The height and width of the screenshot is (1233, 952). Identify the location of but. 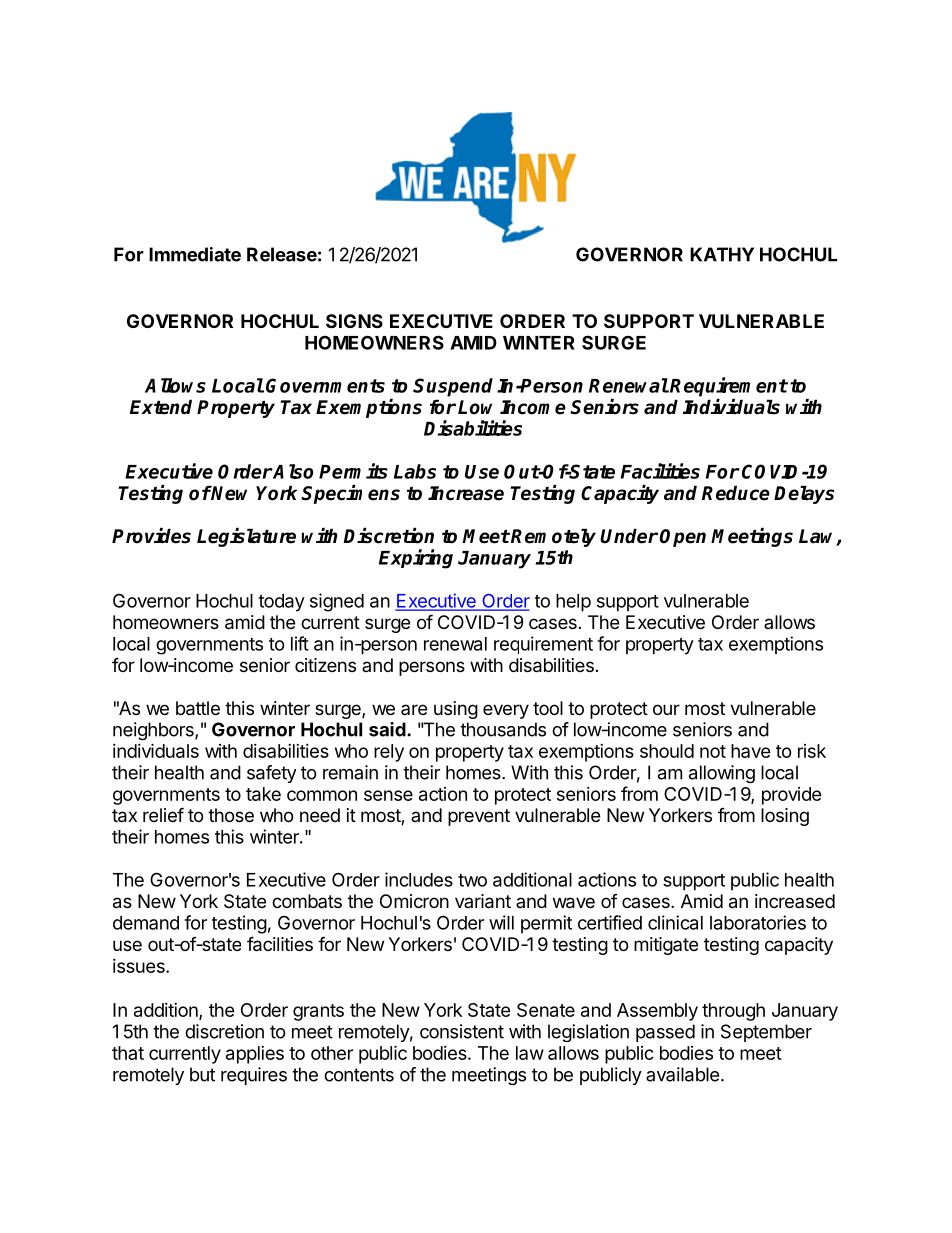
(202, 1074).
